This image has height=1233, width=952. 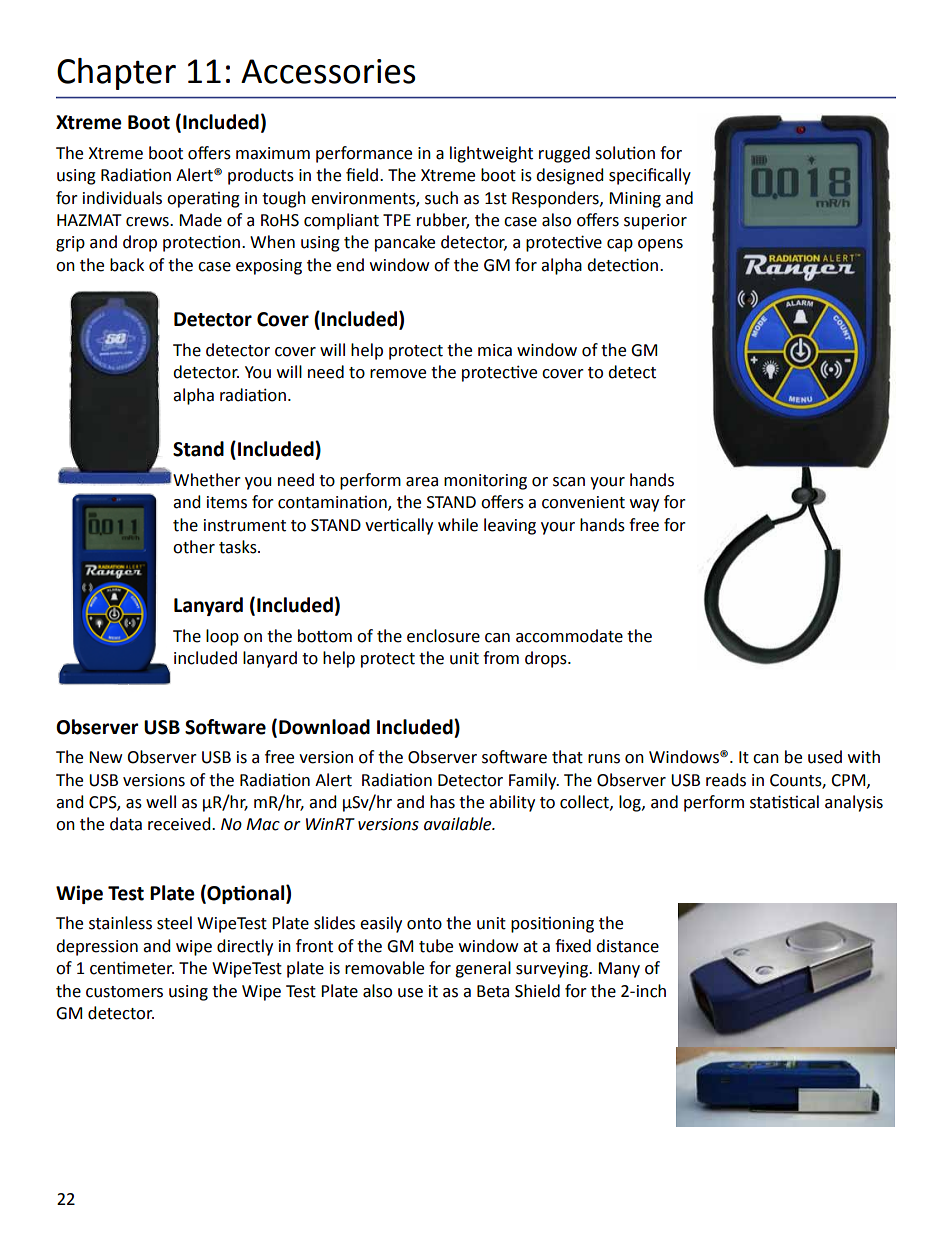 I want to click on mica, so click(x=495, y=350).
